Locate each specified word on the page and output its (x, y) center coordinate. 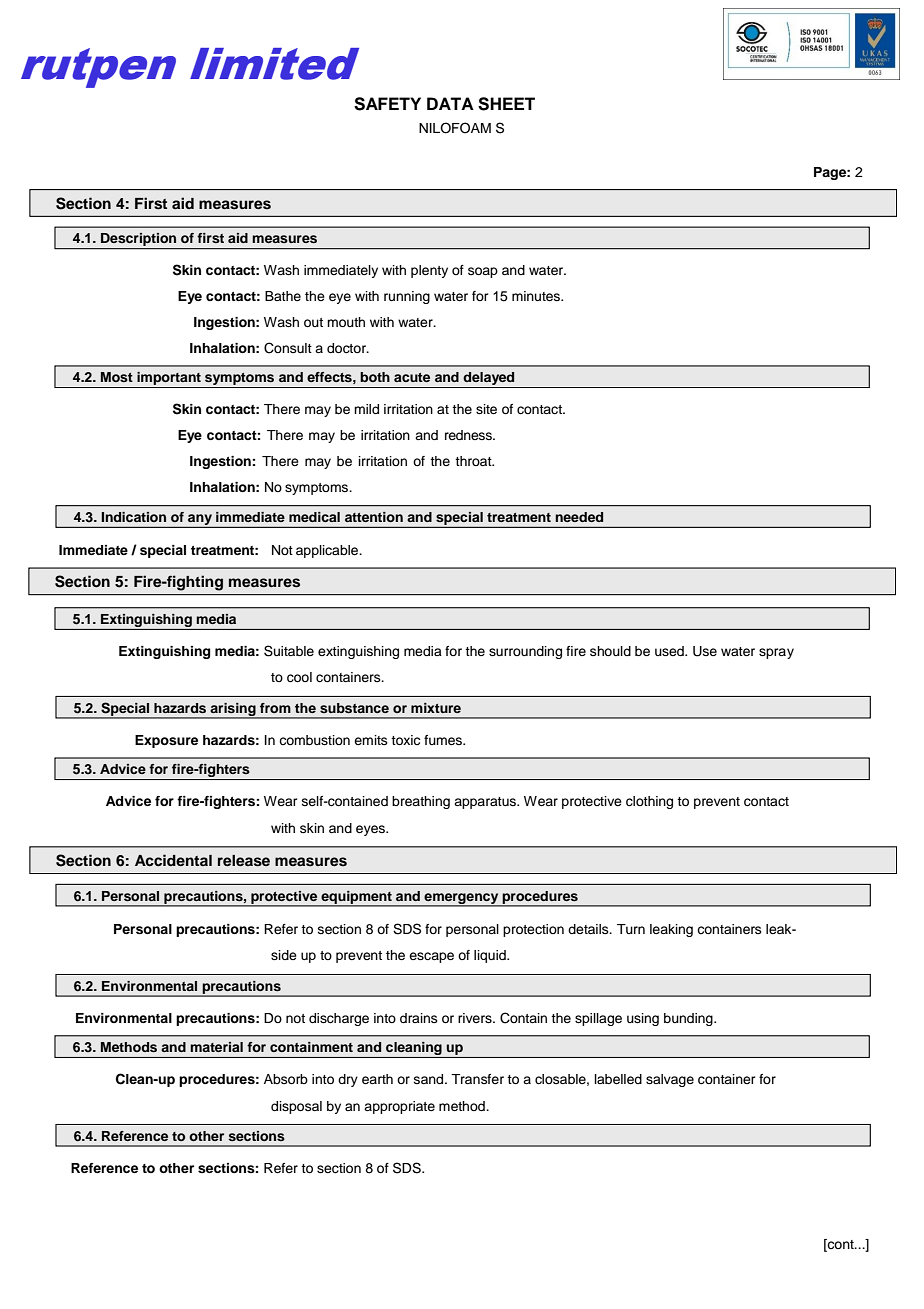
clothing (649, 802)
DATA (450, 103)
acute (412, 377)
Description (139, 241)
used (670, 651)
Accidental (173, 860)
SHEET (506, 104)
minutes (537, 296)
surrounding (525, 652)
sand (430, 1079)
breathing (421, 802)
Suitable (289, 651)
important (169, 380)
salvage (670, 1080)
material (216, 1047)
